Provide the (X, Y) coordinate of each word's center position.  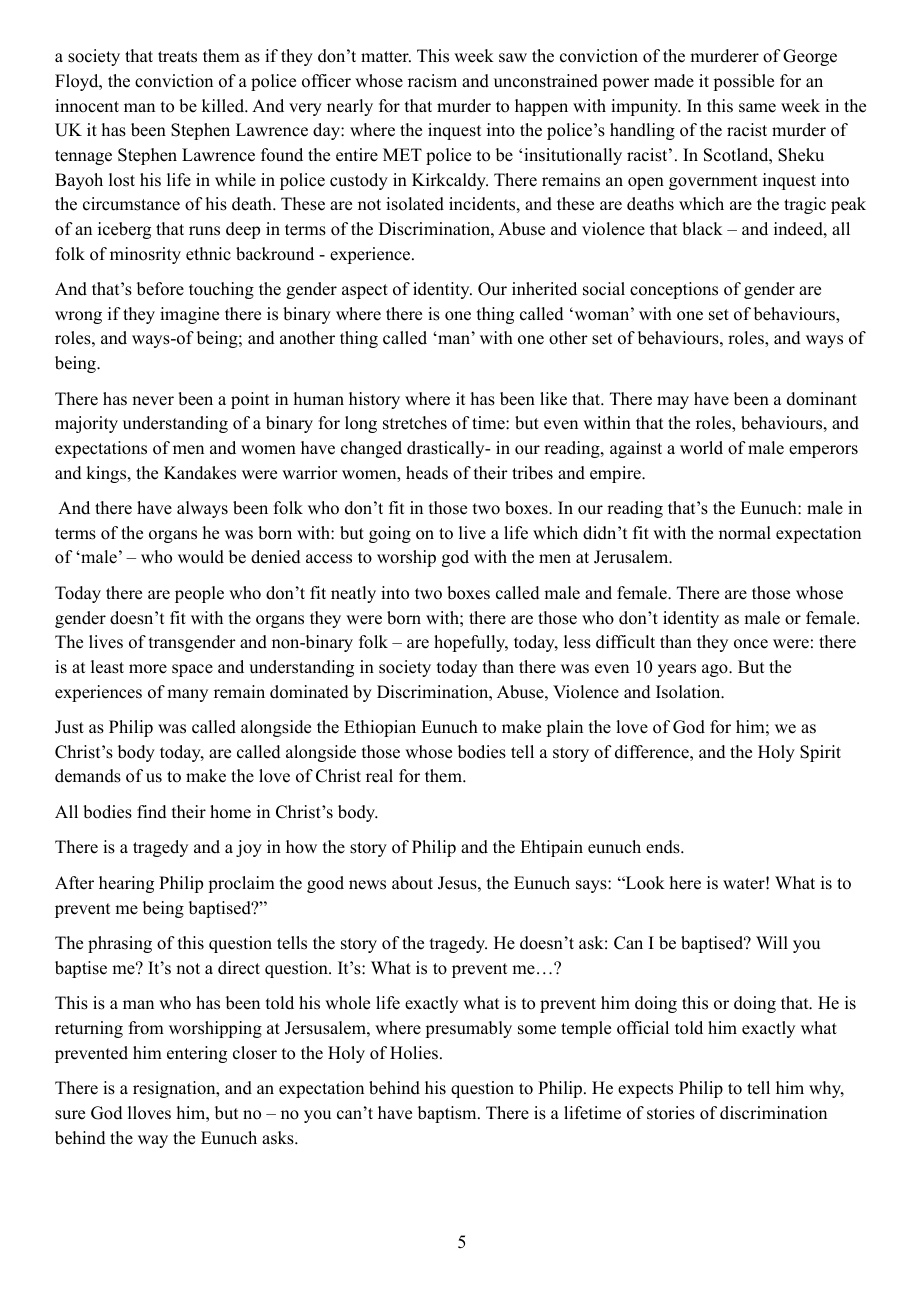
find (152, 812)
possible (743, 82)
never (153, 401)
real (379, 776)
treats (177, 57)
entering (197, 1054)
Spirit (820, 753)
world (701, 448)
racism (432, 81)
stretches (415, 423)
